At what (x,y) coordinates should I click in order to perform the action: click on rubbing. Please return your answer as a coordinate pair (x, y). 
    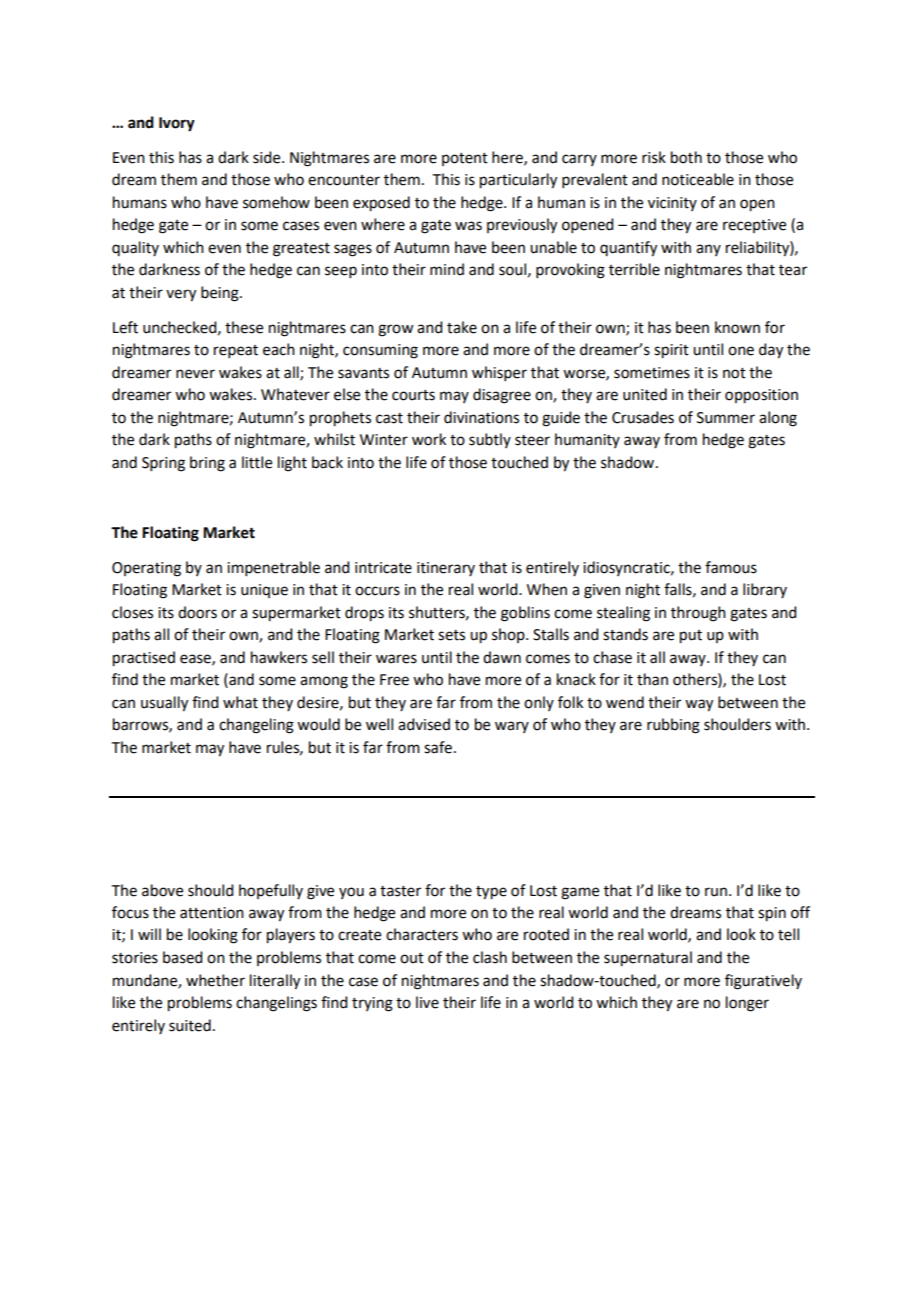
    Looking at the image, I should click on (673, 726).
